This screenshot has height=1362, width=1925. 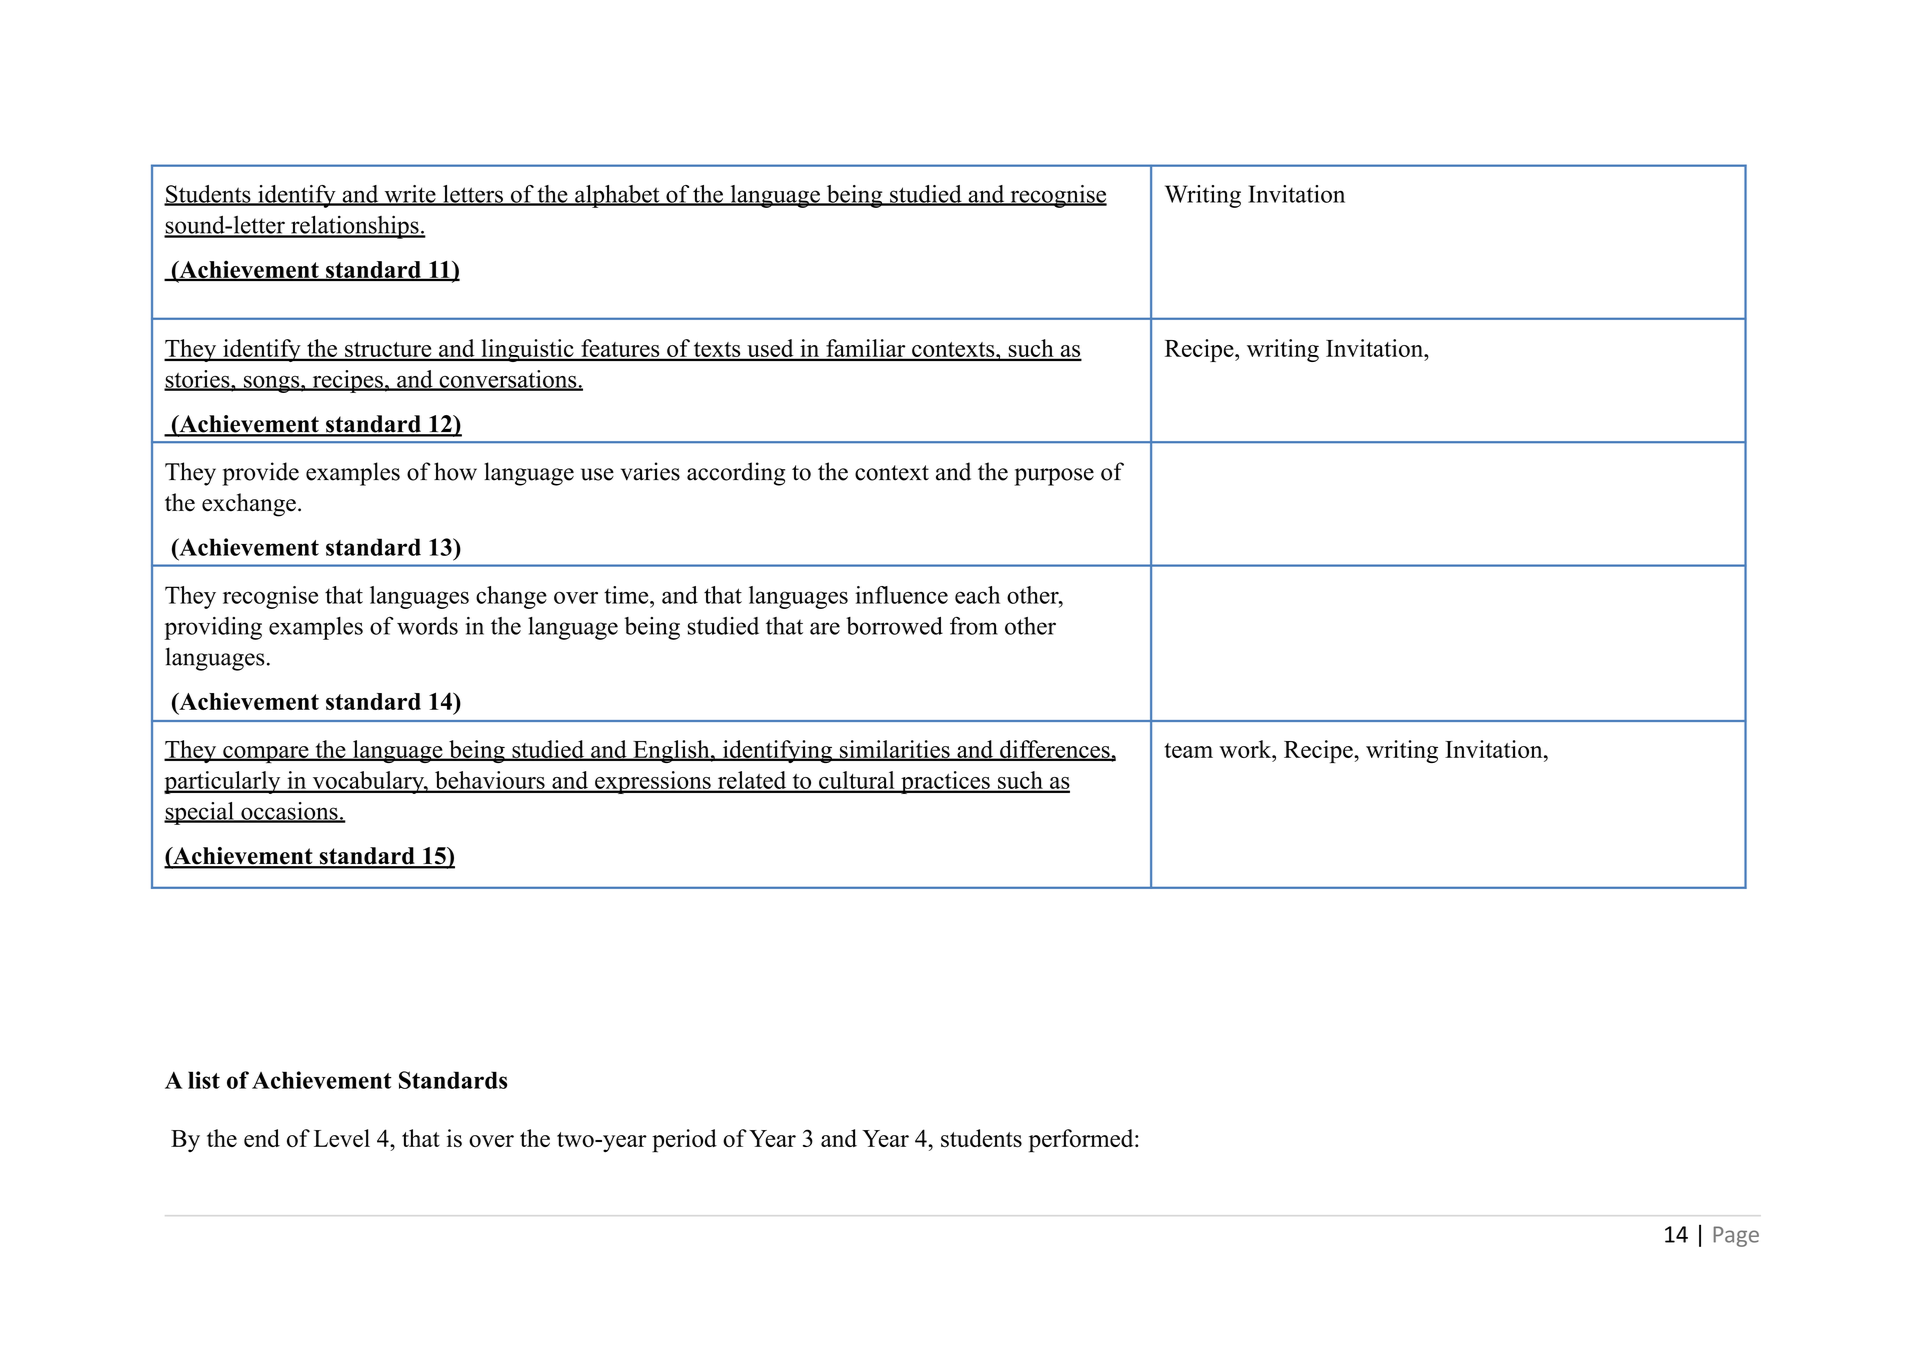 What do you see at coordinates (945, 782) in the screenshot?
I see `practices` at bounding box center [945, 782].
